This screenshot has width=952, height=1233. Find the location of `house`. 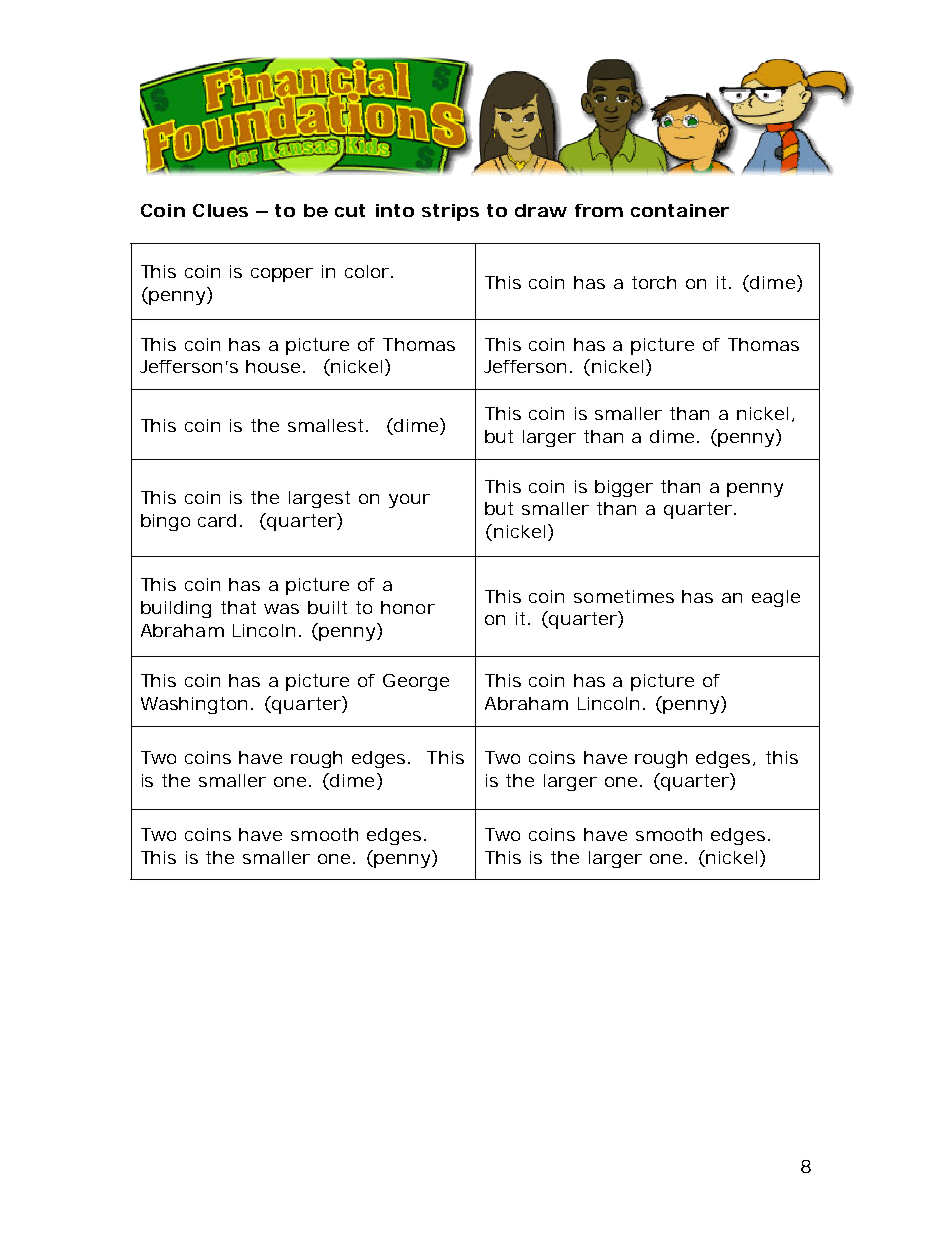

house is located at coordinates (273, 366).
